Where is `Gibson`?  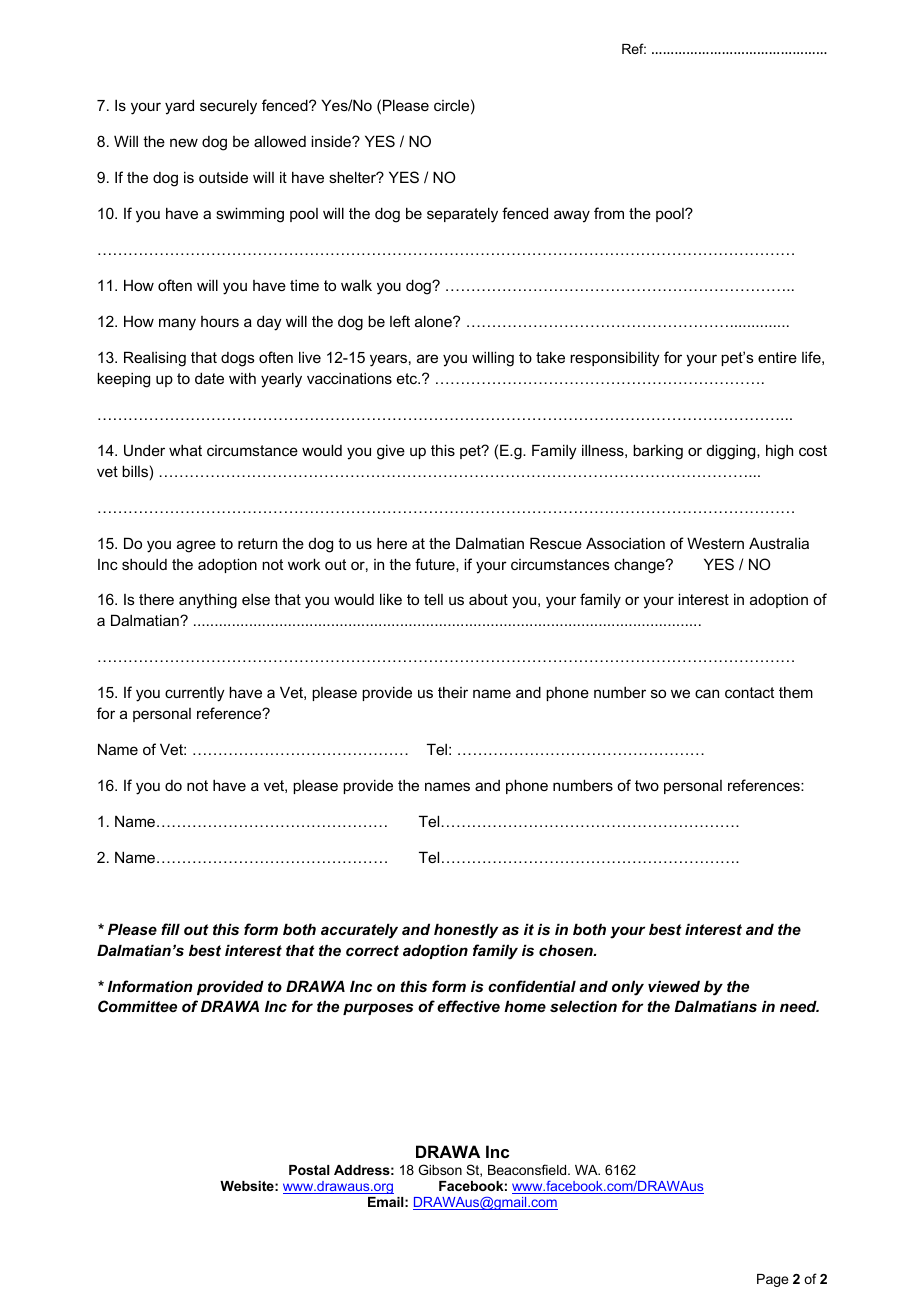 Gibson is located at coordinates (440, 1169).
